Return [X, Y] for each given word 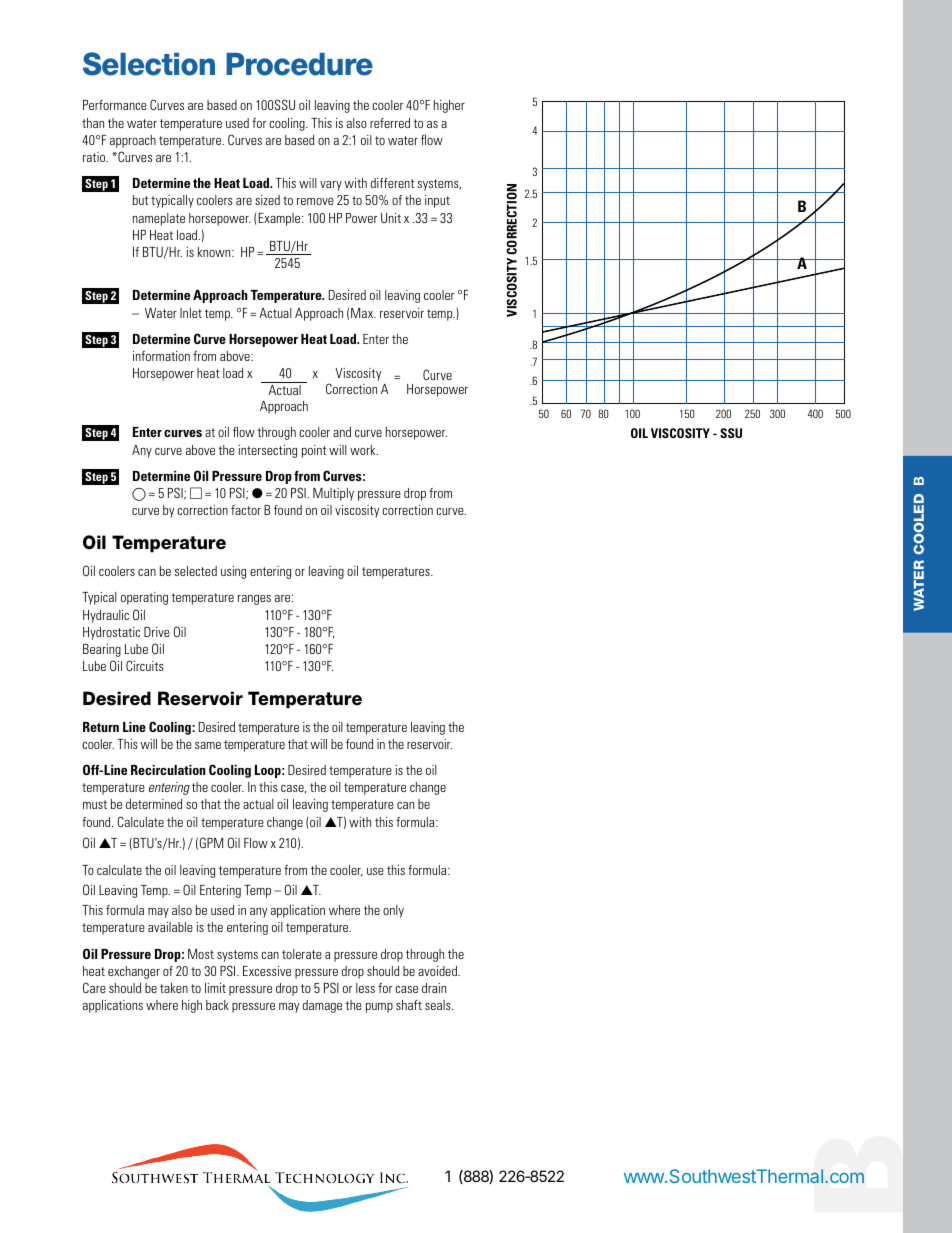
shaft [409, 1005]
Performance [115, 105]
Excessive [267, 971]
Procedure [299, 64]
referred [390, 123]
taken [174, 988]
